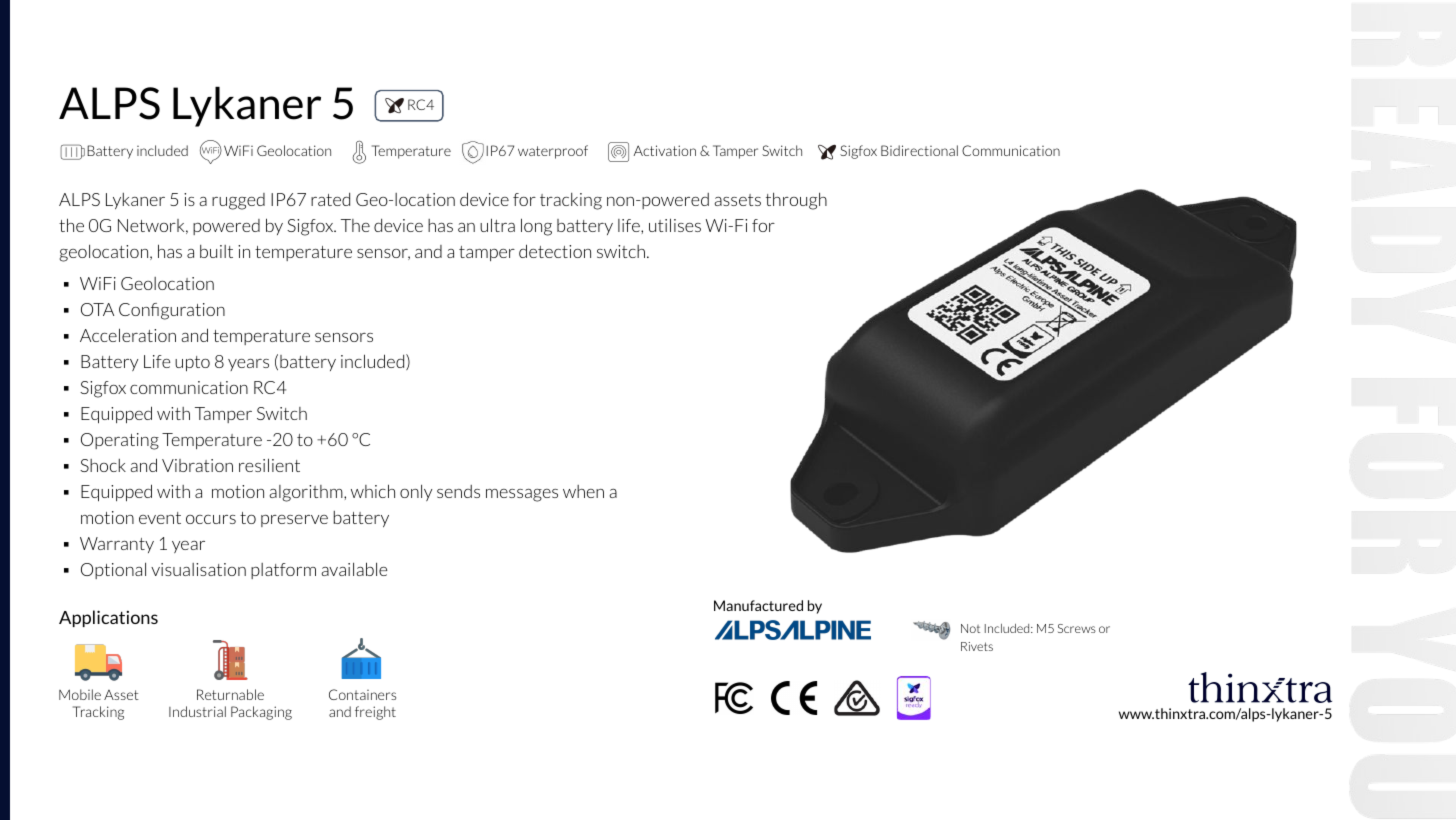 This page has height=820, width=1456. What do you see at coordinates (197, 711) in the page?
I see `Industrial` at bounding box center [197, 711].
